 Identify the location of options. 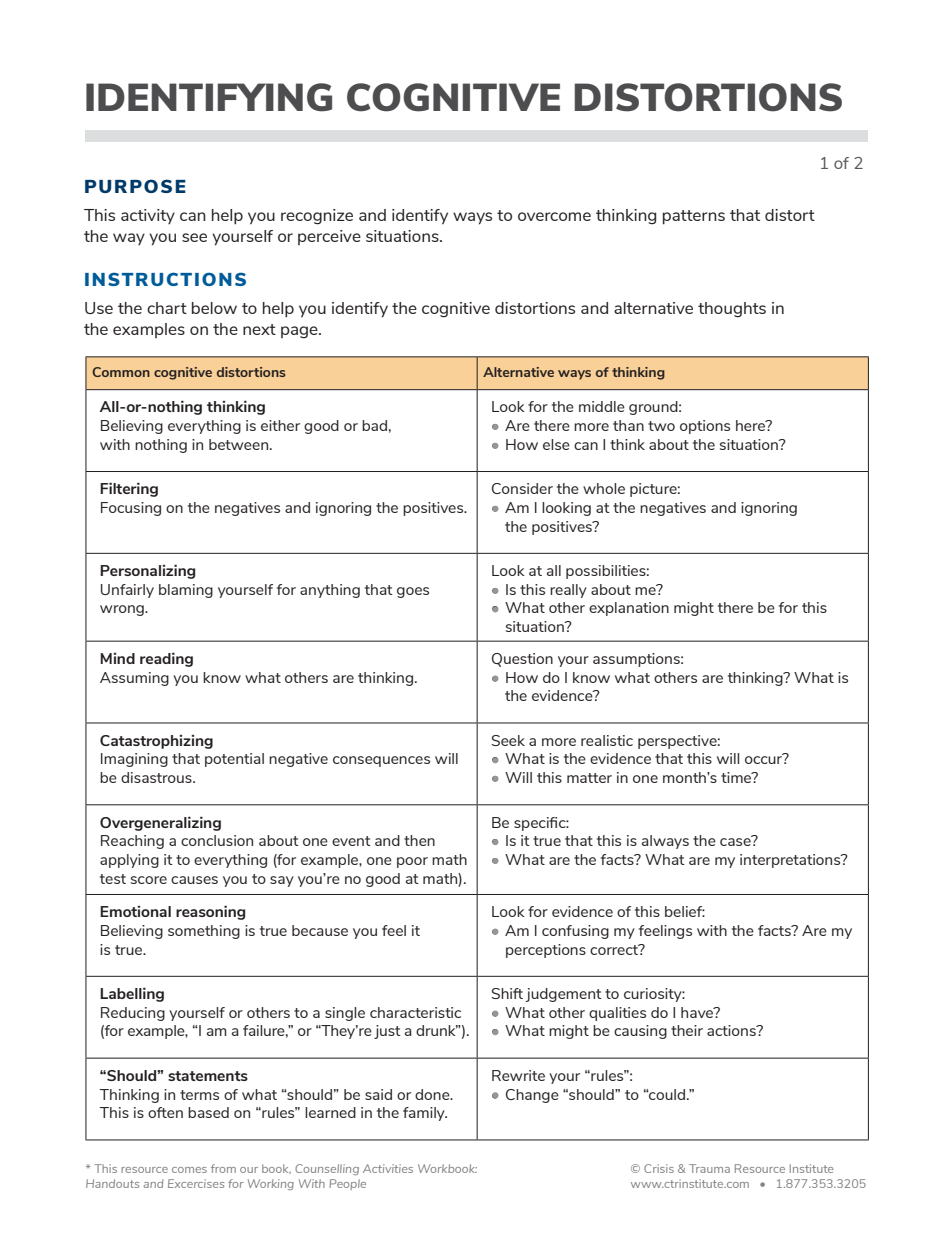
(705, 427).
